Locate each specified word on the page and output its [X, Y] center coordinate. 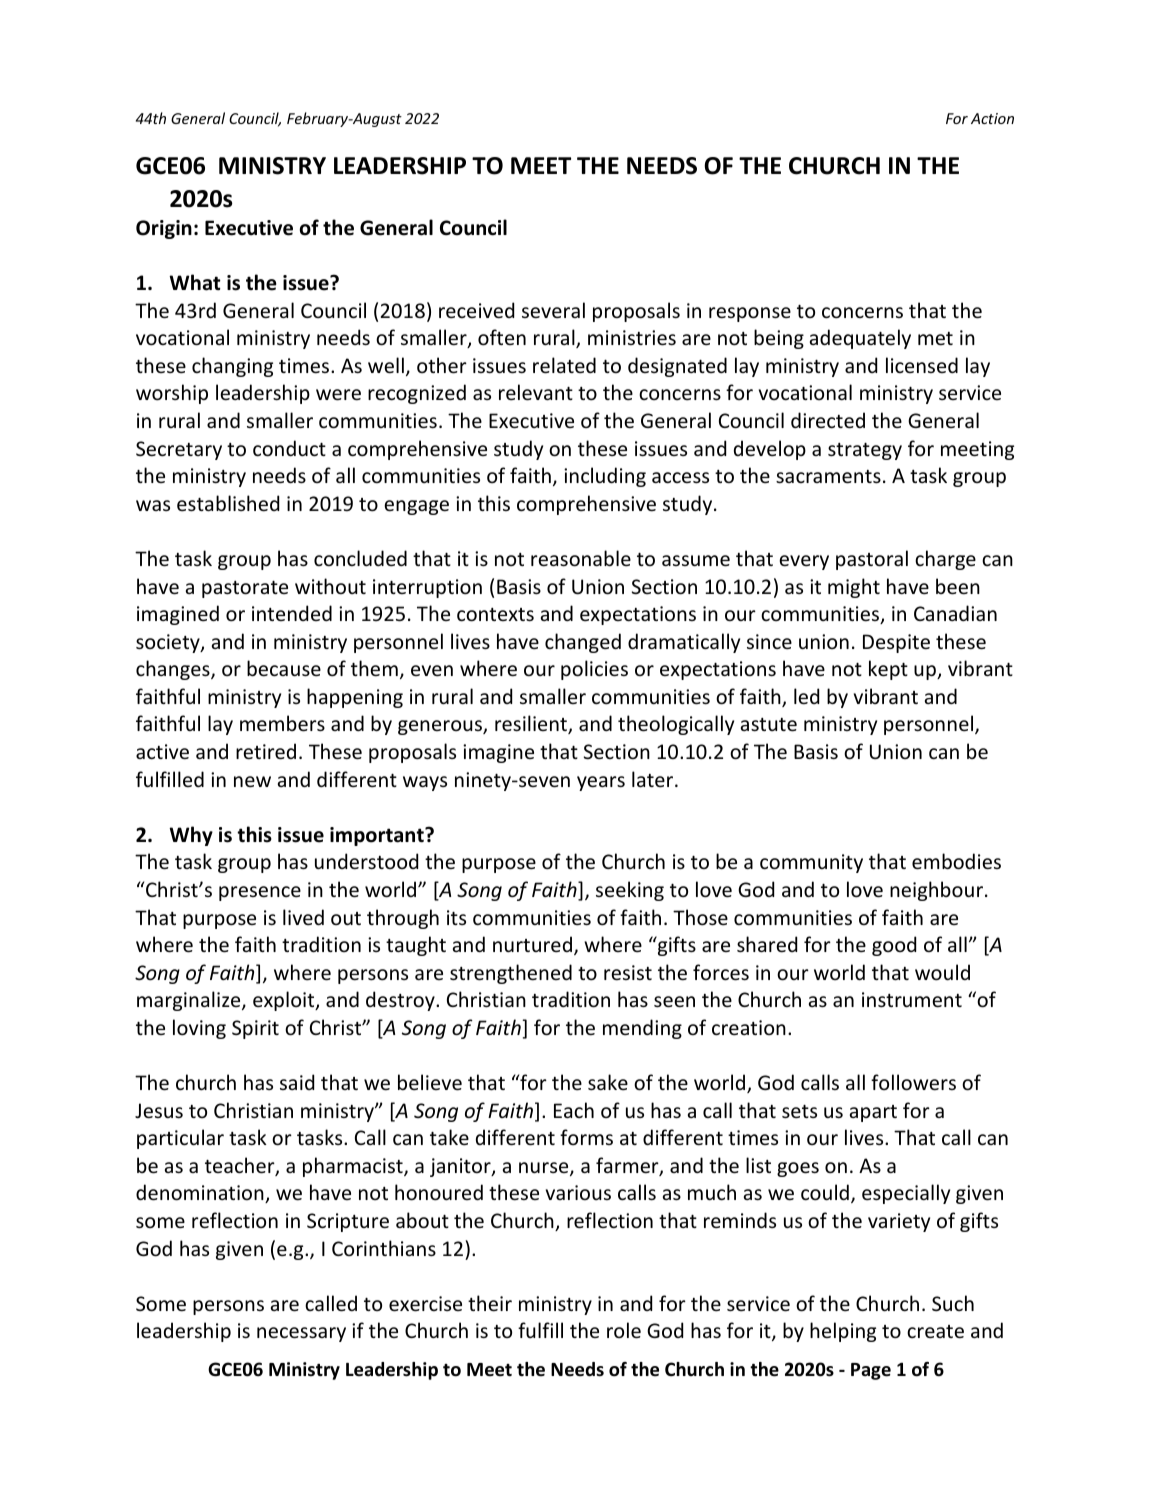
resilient [532, 724]
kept [888, 670]
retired [266, 751]
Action [992, 118]
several [553, 310]
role [624, 1330]
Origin [164, 229]
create [935, 1332]
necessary [301, 1334]
